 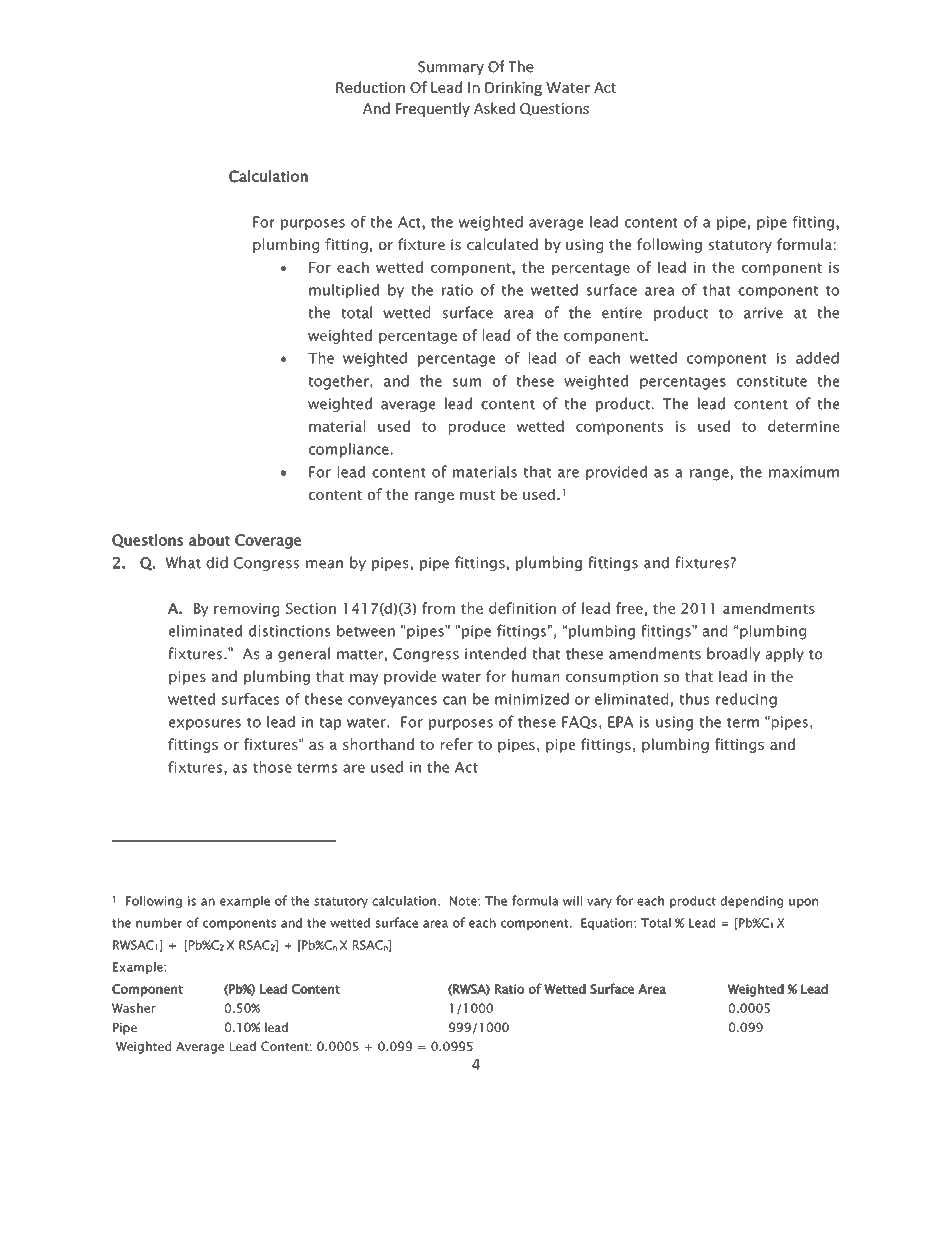 What do you see at coordinates (513, 88) in the document?
I see `Drinking` at bounding box center [513, 88].
